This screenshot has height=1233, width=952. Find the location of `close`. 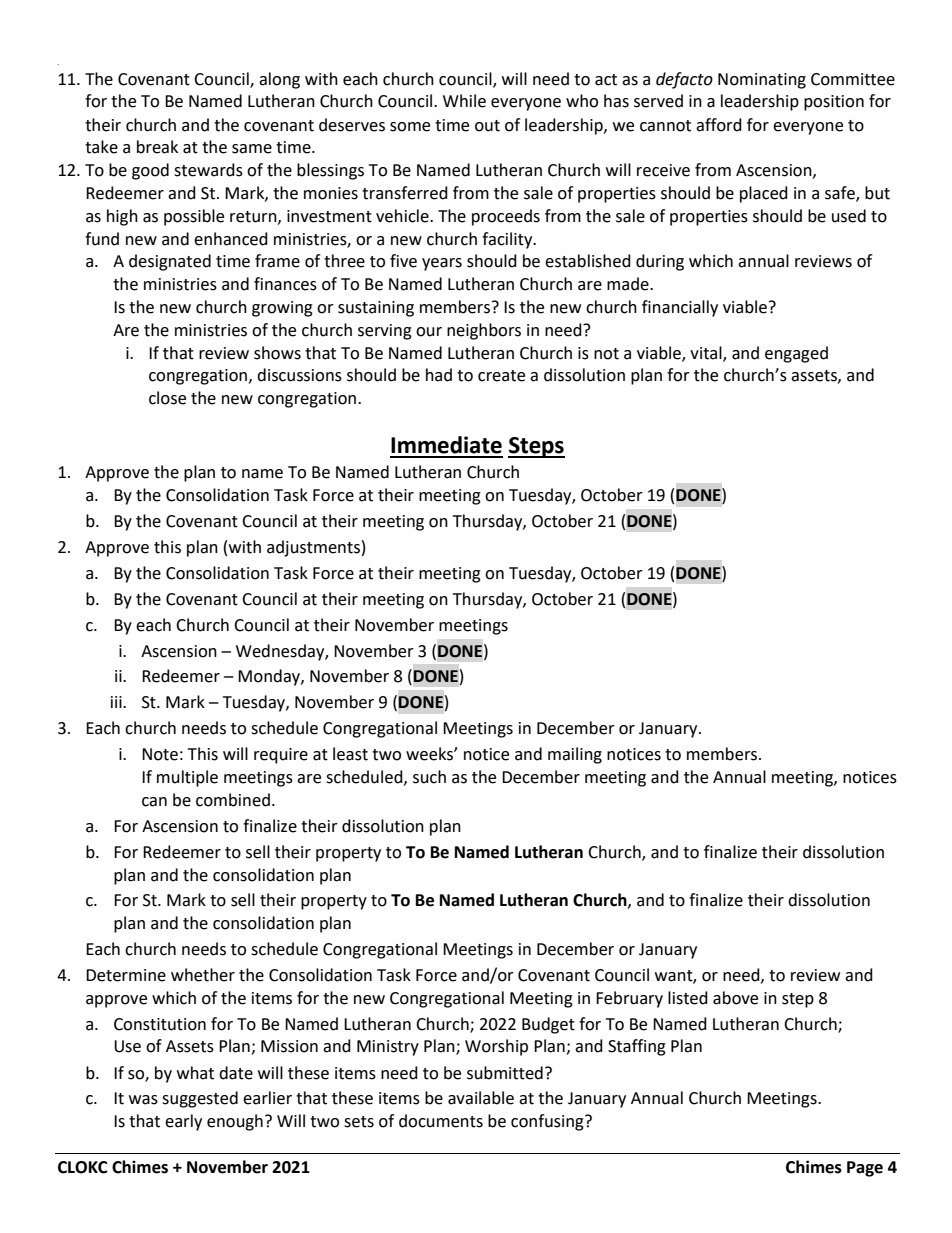

close is located at coordinates (167, 398).
